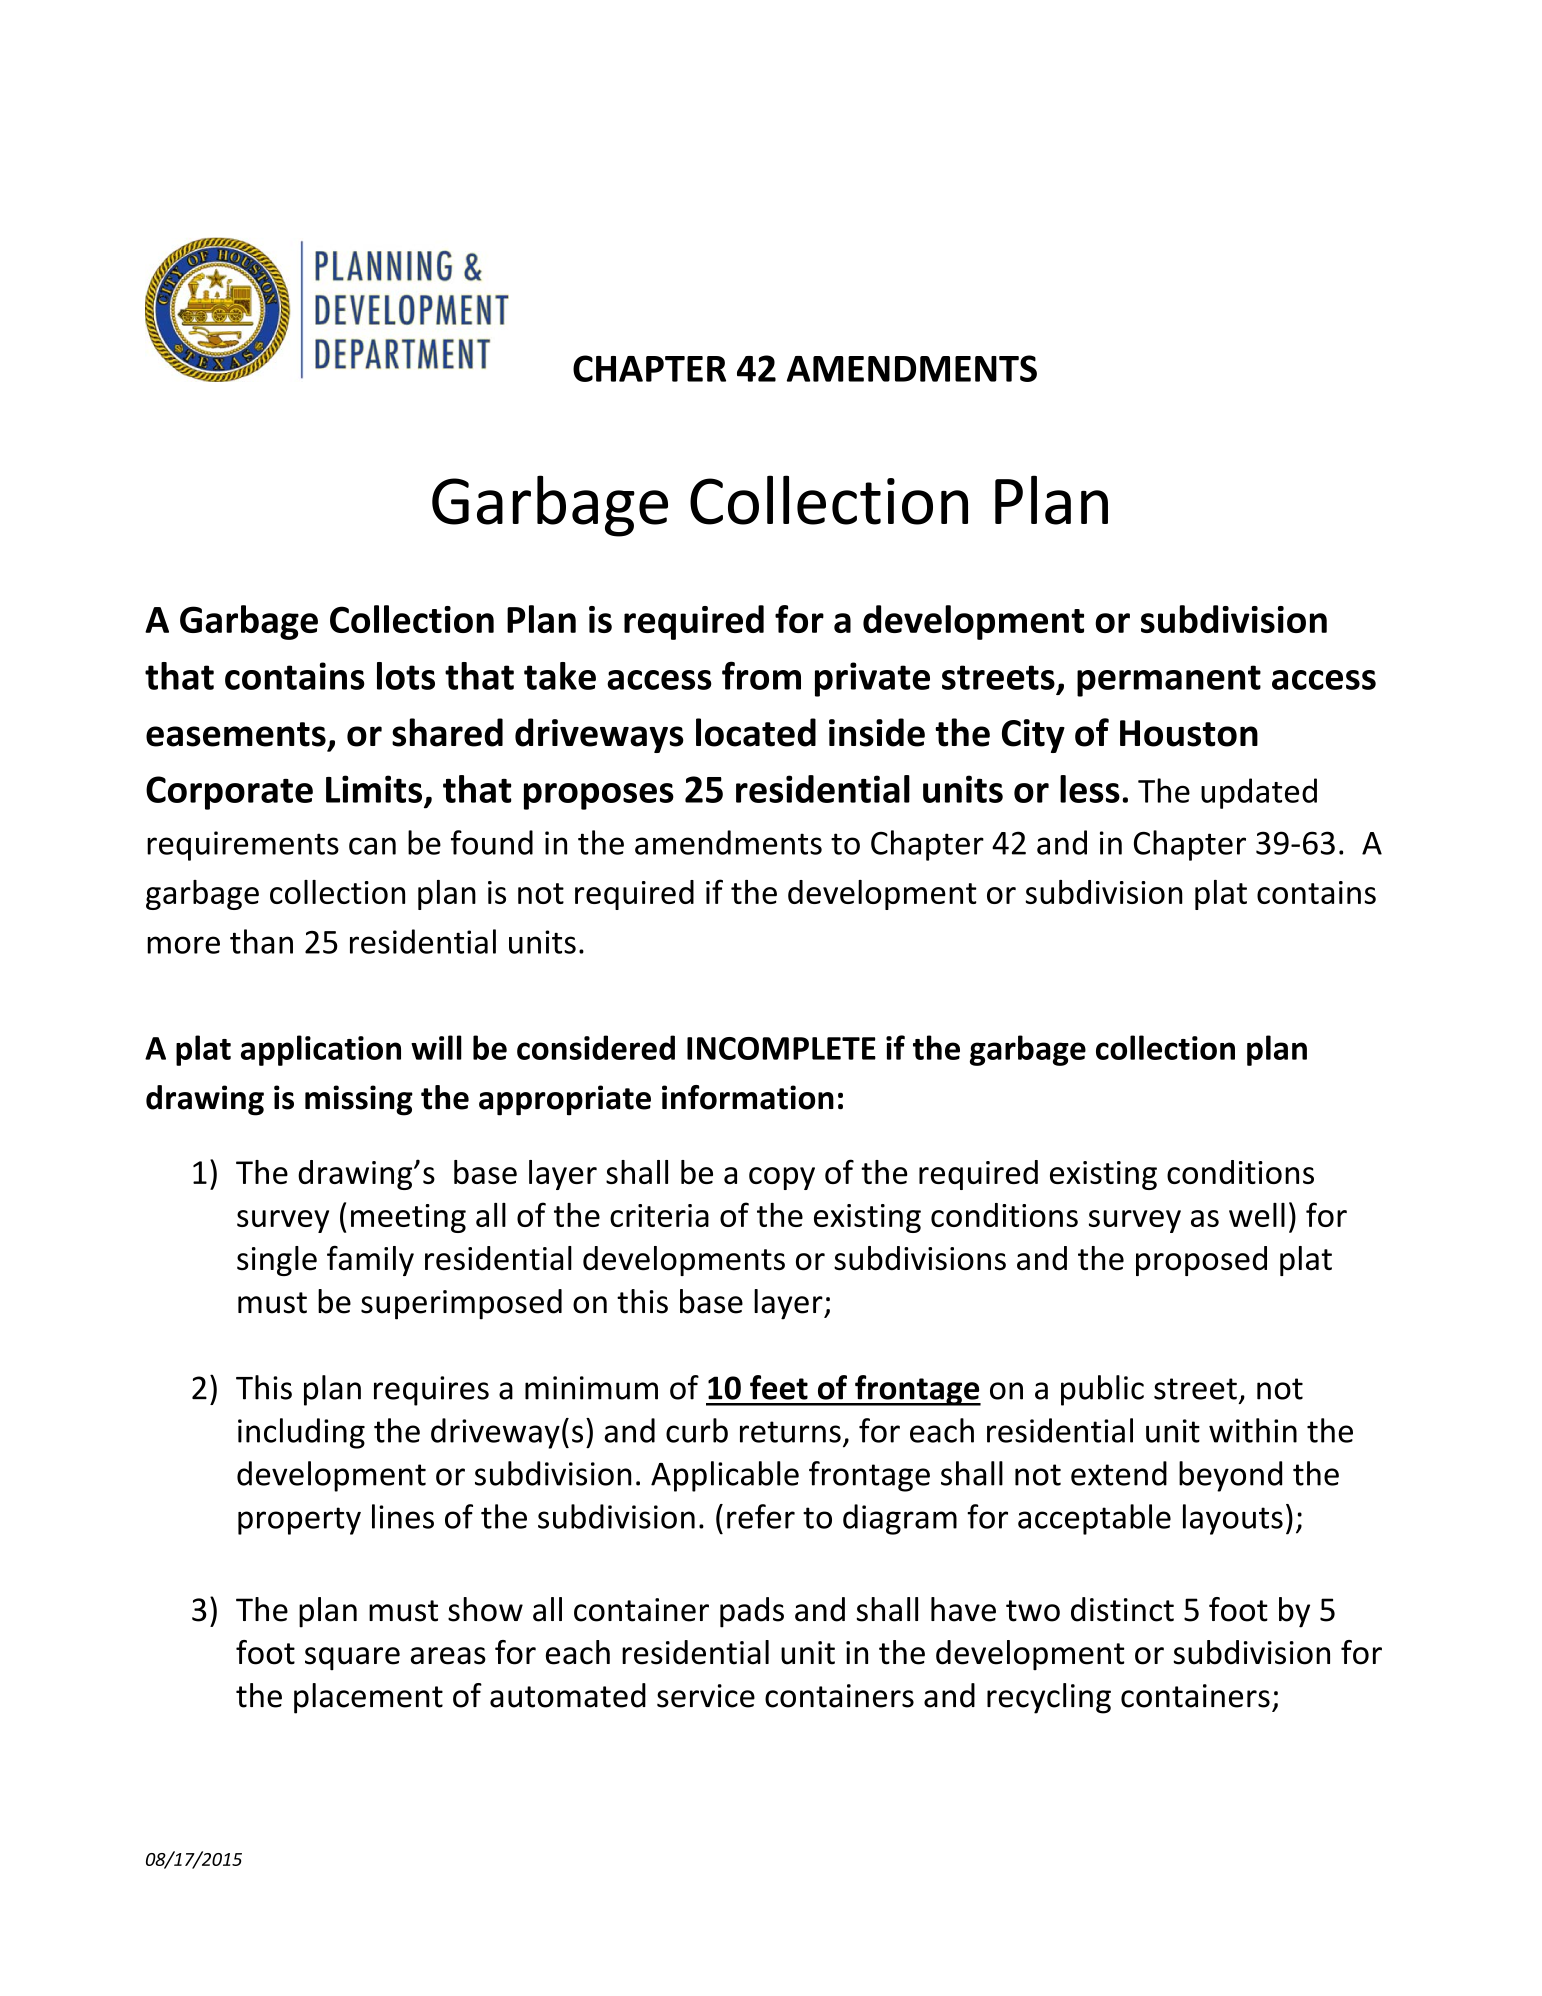  What do you see at coordinates (1169, 681) in the image?
I see `permanent` at bounding box center [1169, 681].
